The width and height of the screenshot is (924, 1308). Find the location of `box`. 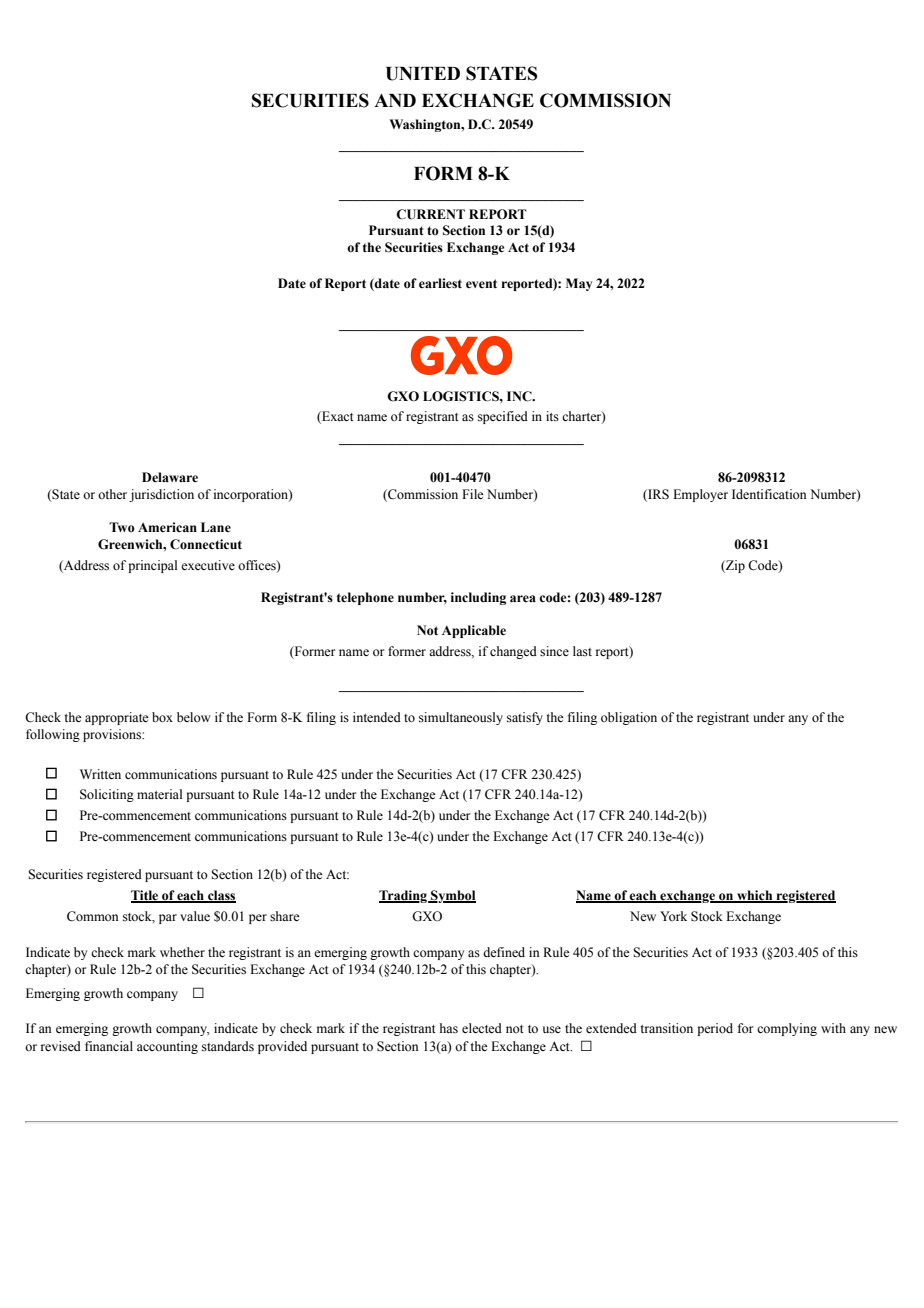

box is located at coordinates (162, 717).
